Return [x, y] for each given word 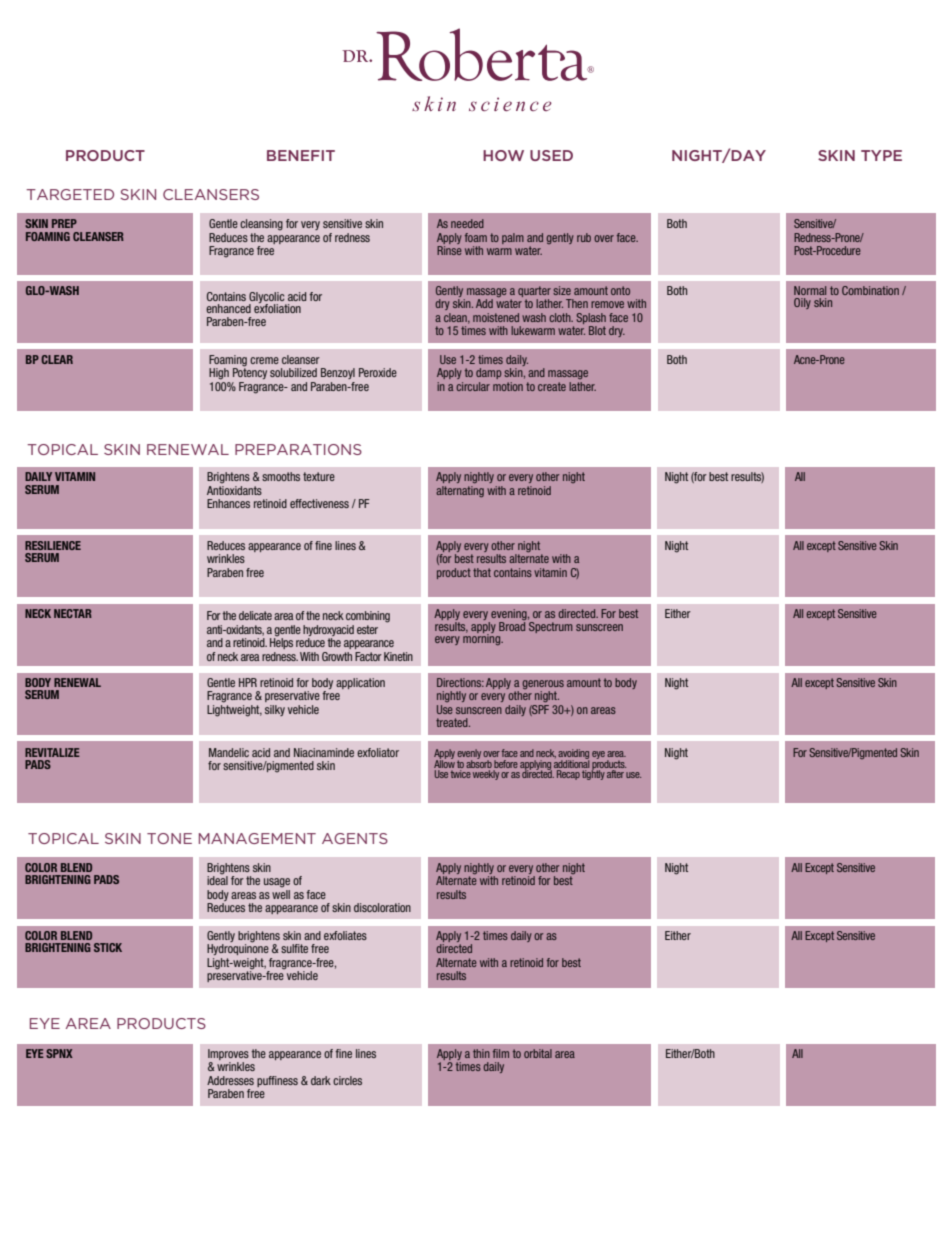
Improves [228, 1054]
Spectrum [550, 626]
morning [483, 639]
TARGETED [70, 194]
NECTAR [73, 613]
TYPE [881, 155]
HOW [503, 155]
